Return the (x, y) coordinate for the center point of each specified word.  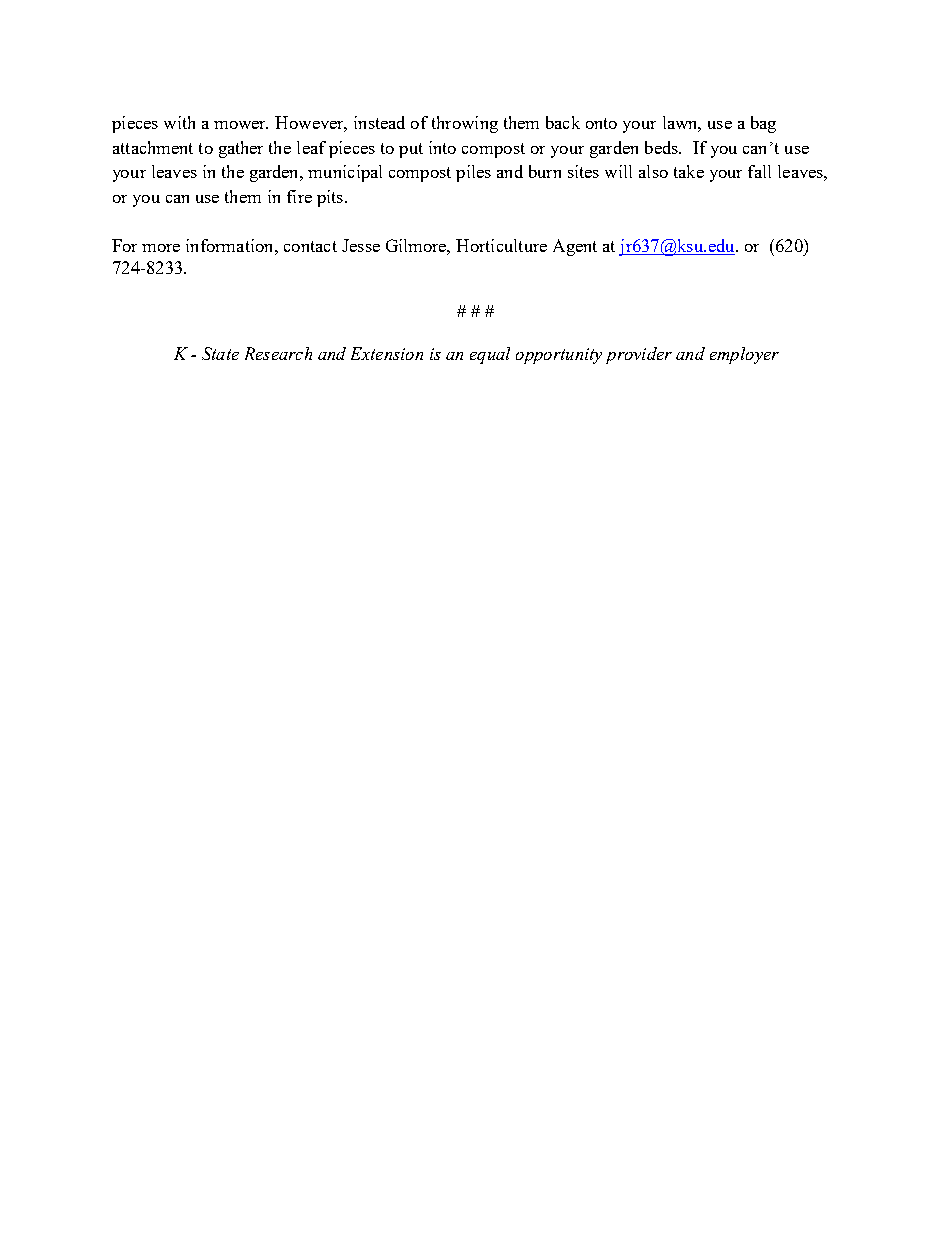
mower (241, 125)
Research (278, 353)
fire (299, 196)
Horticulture (501, 245)
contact (310, 246)
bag (763, 124)
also (653, 171)
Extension (387, 353)
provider (639, 355)
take (689, 171)
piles (473, 173)
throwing (465, 124)
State (220, 353)
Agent (575, 247)
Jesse (361, 245)
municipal (345, 173)
